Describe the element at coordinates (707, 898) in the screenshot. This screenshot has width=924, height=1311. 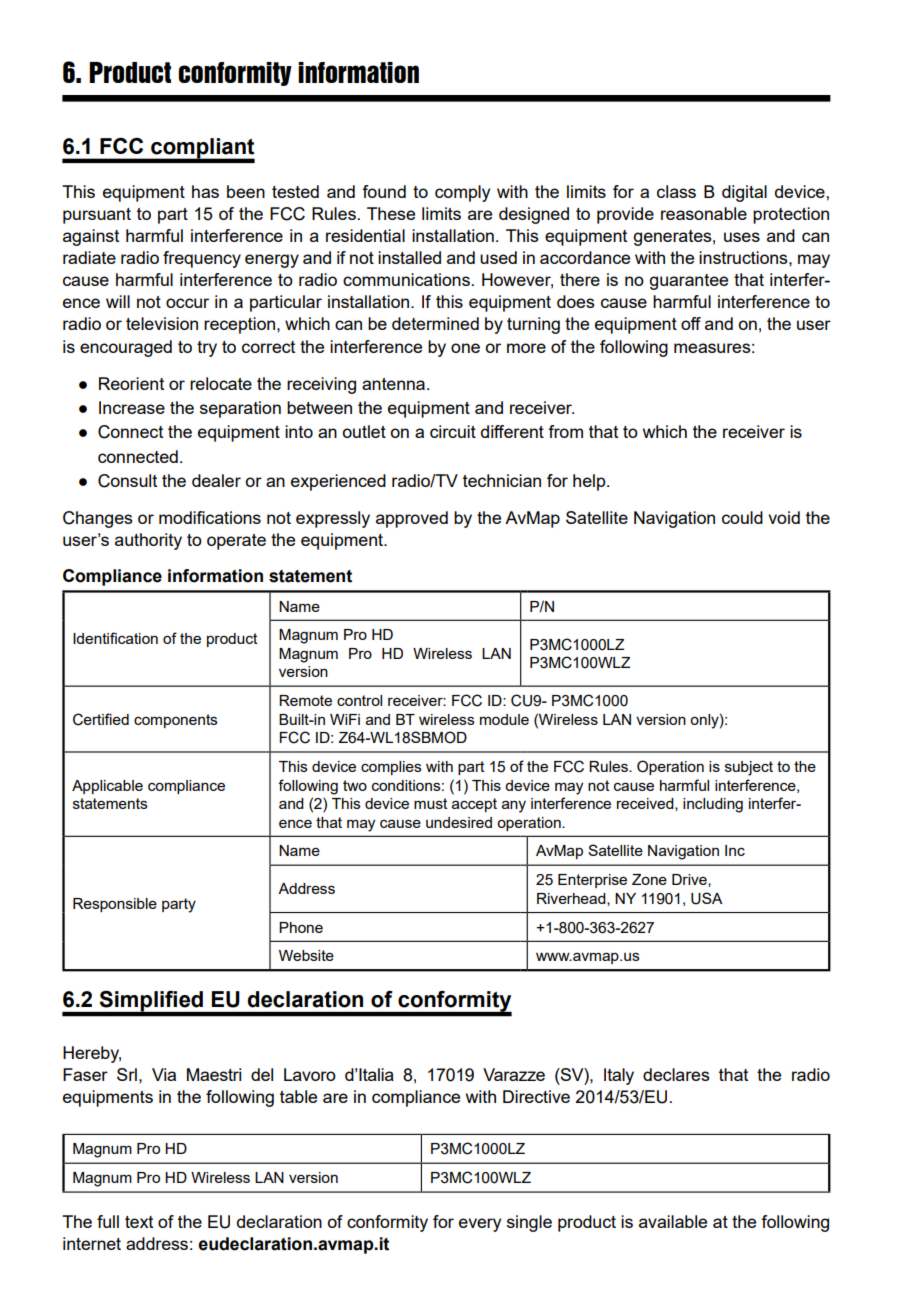
I see `USA` at that location.
